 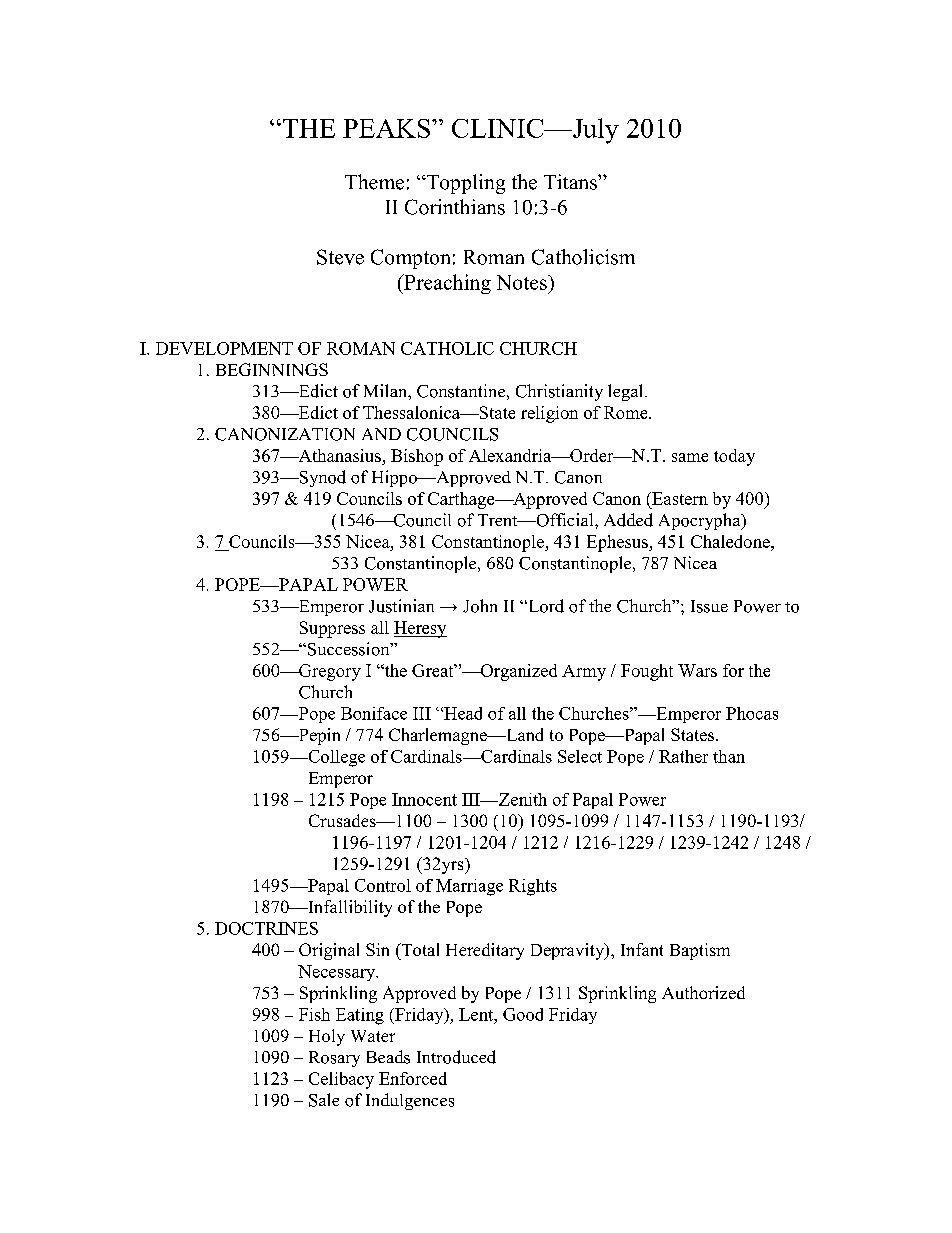 I want to click on John, so click(x=480, y=606).
